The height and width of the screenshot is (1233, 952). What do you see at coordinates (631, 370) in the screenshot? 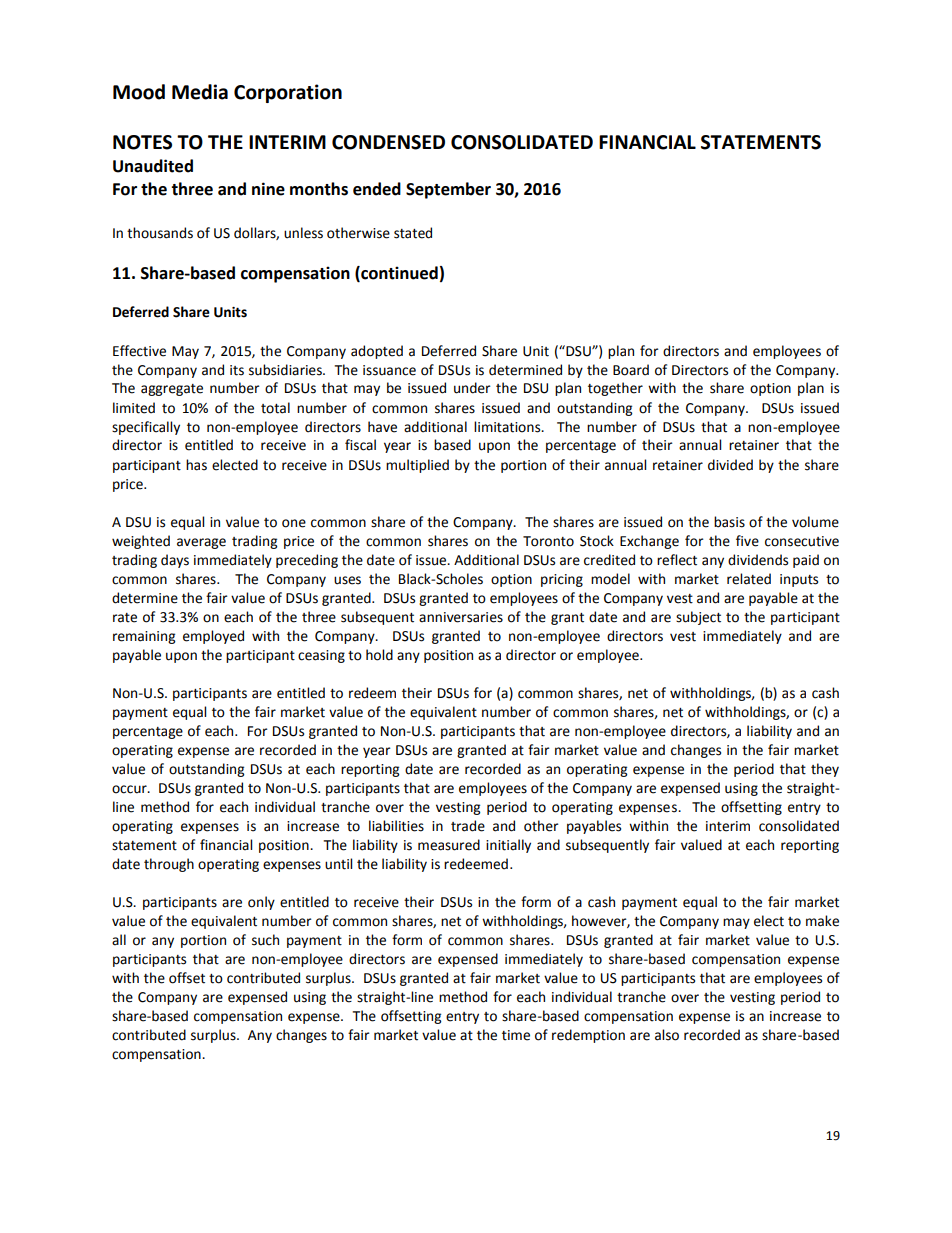
I see `Board` at bounding box center [631, 370].
